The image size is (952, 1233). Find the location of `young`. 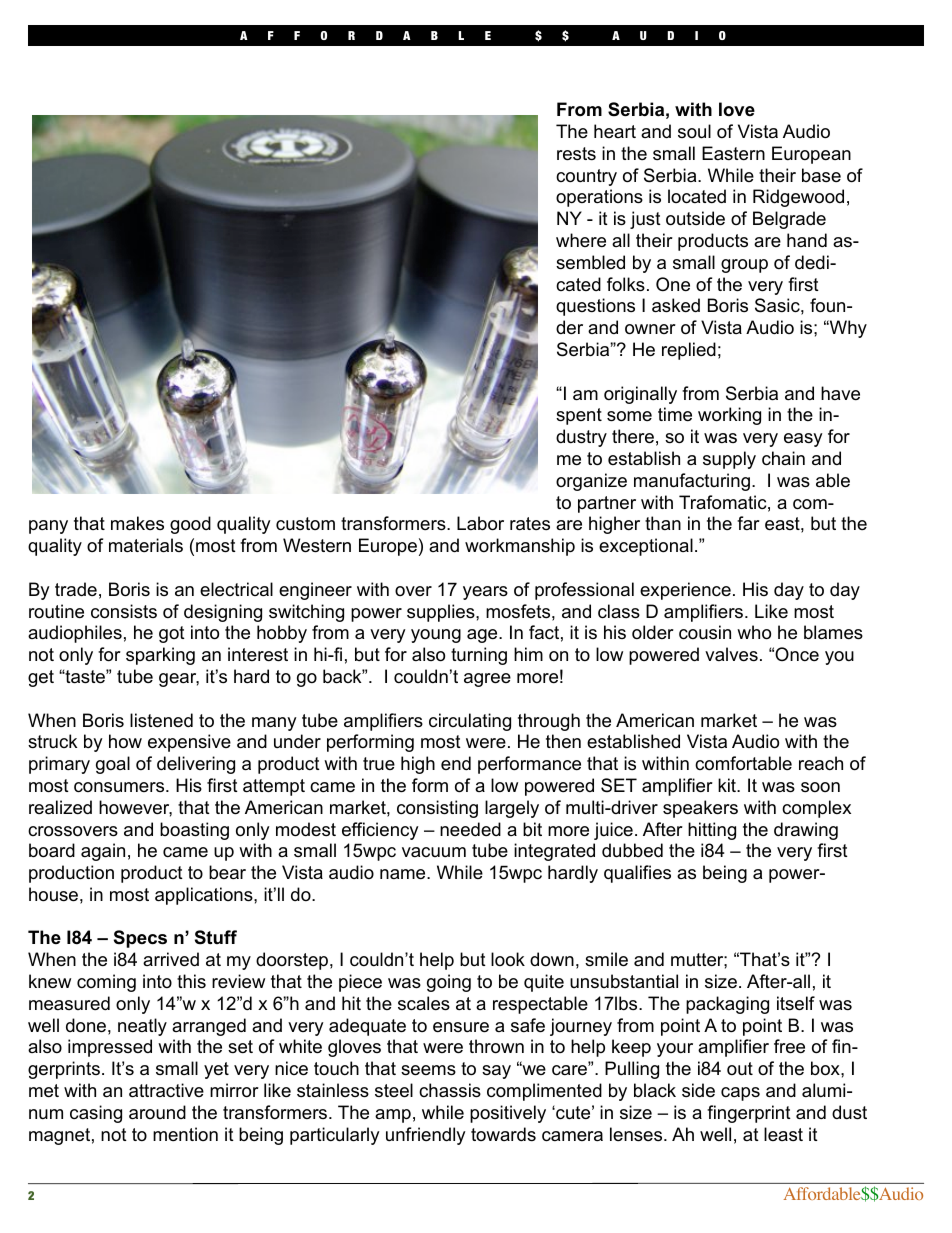

young is located at coordinates (436, 636).
